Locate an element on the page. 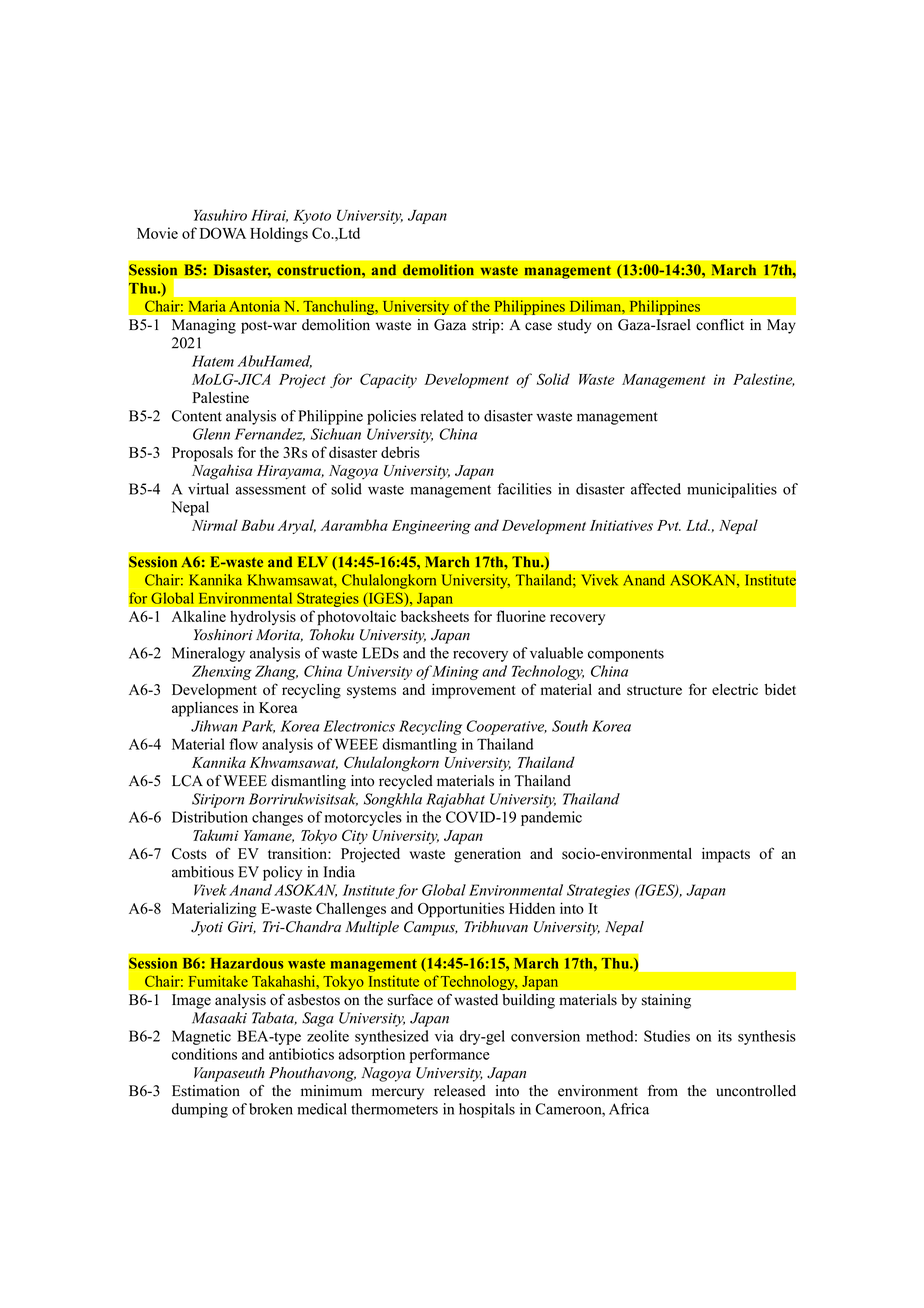  Mineralogy is located at coordinates (208, 654).
